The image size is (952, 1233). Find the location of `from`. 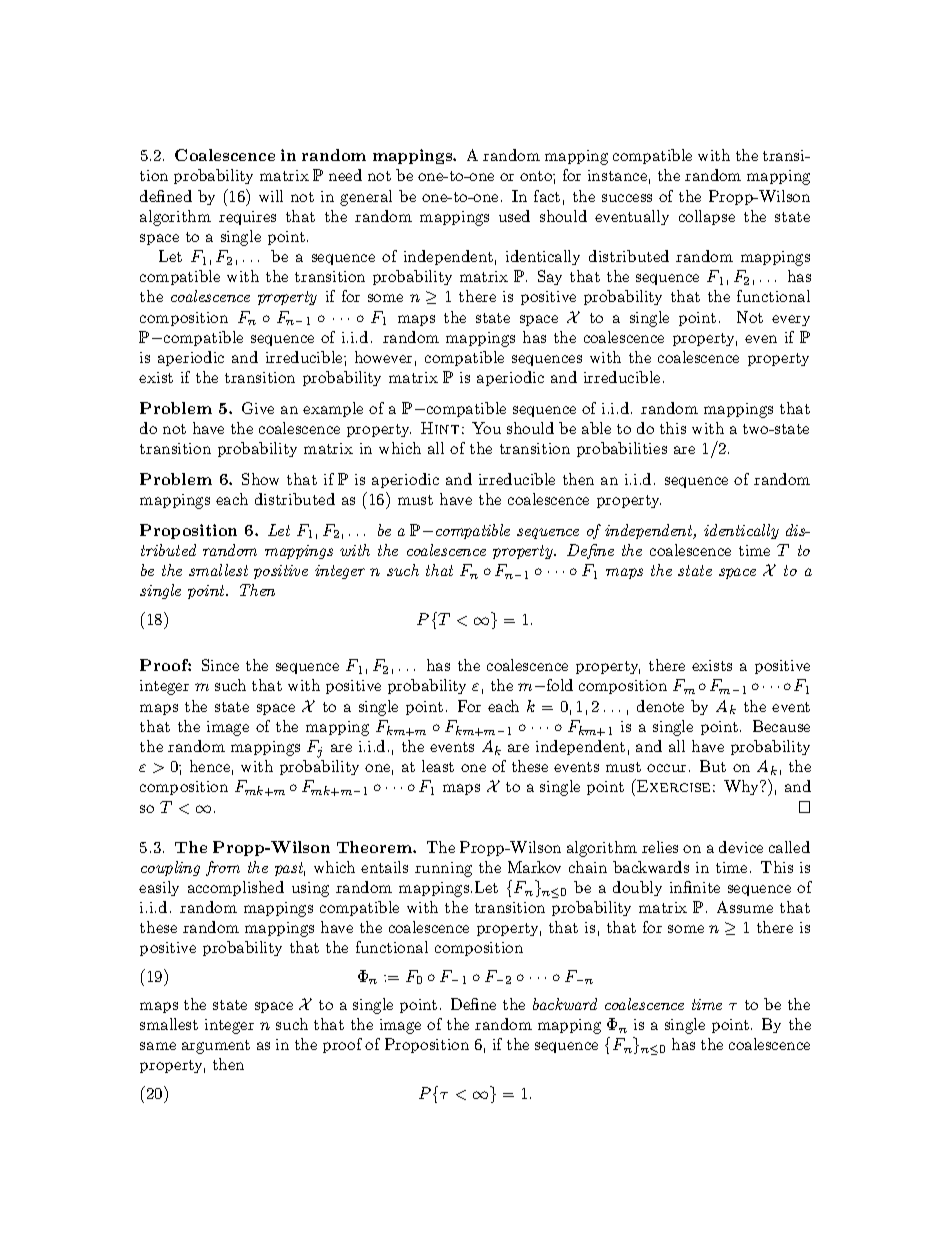

from is located at coordinates (223, 868).
